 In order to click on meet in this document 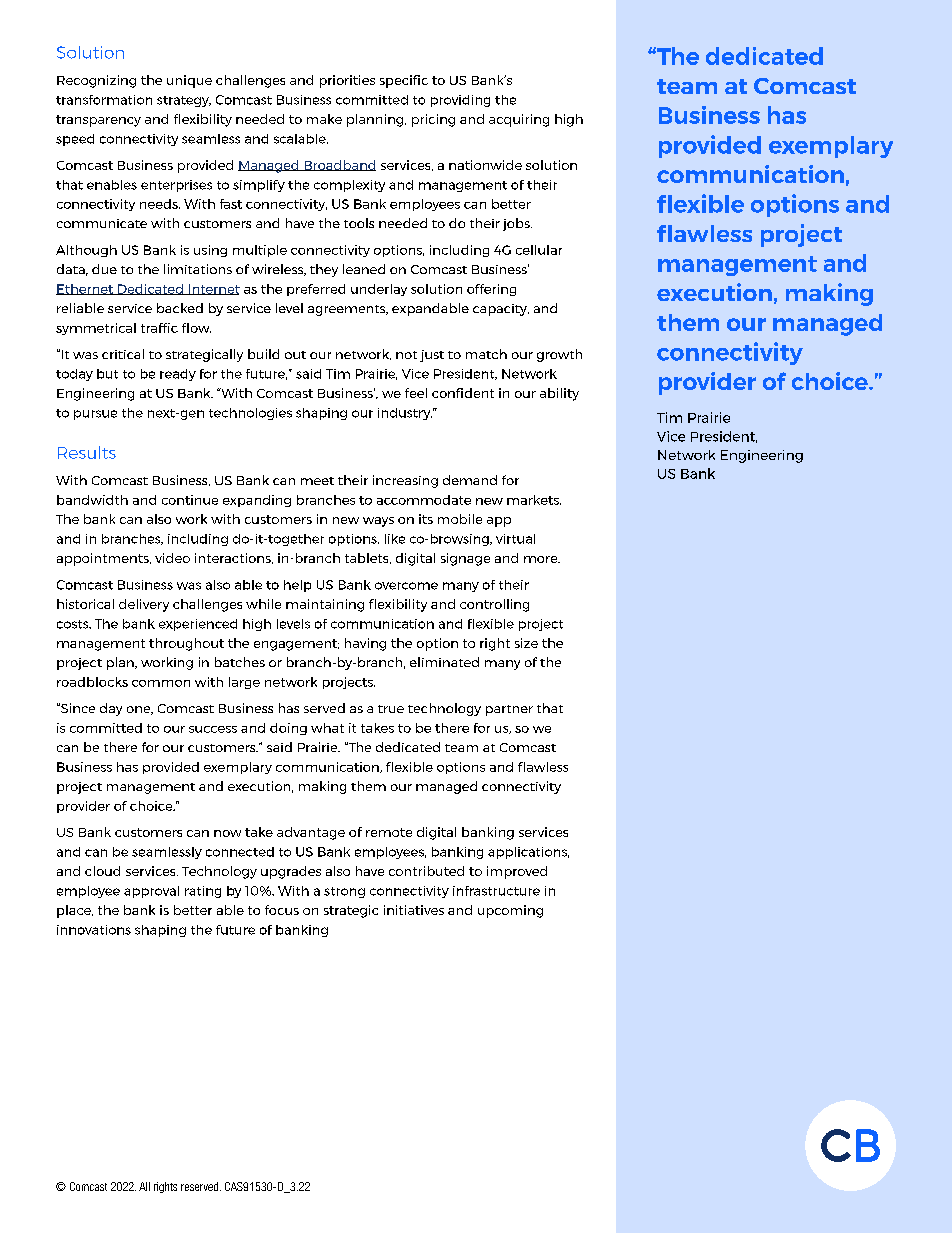, I will do `click(317, 481)`.
